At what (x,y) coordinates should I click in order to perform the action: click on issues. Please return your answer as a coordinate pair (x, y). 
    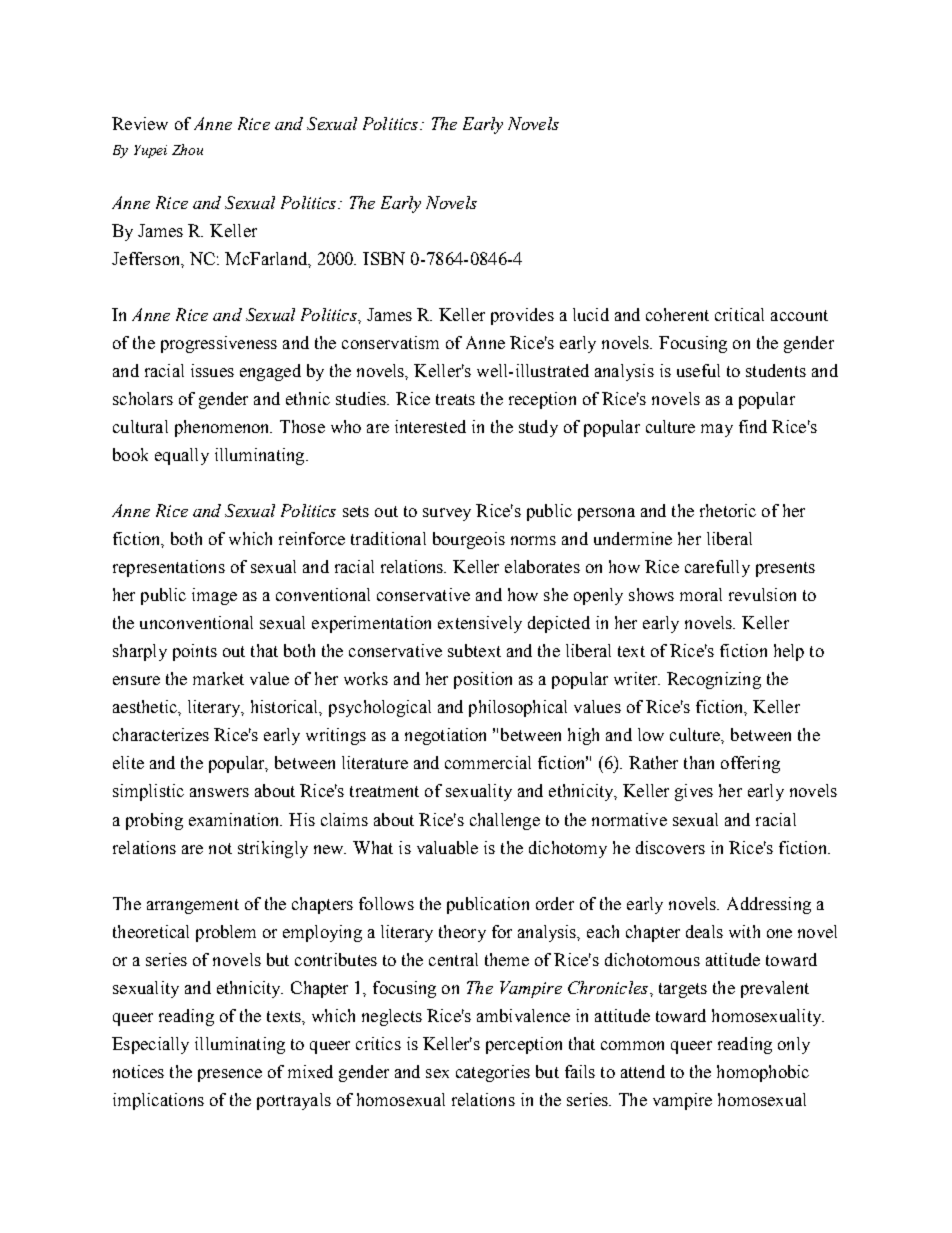
    Looking at the image, I should click on (212, 370).
